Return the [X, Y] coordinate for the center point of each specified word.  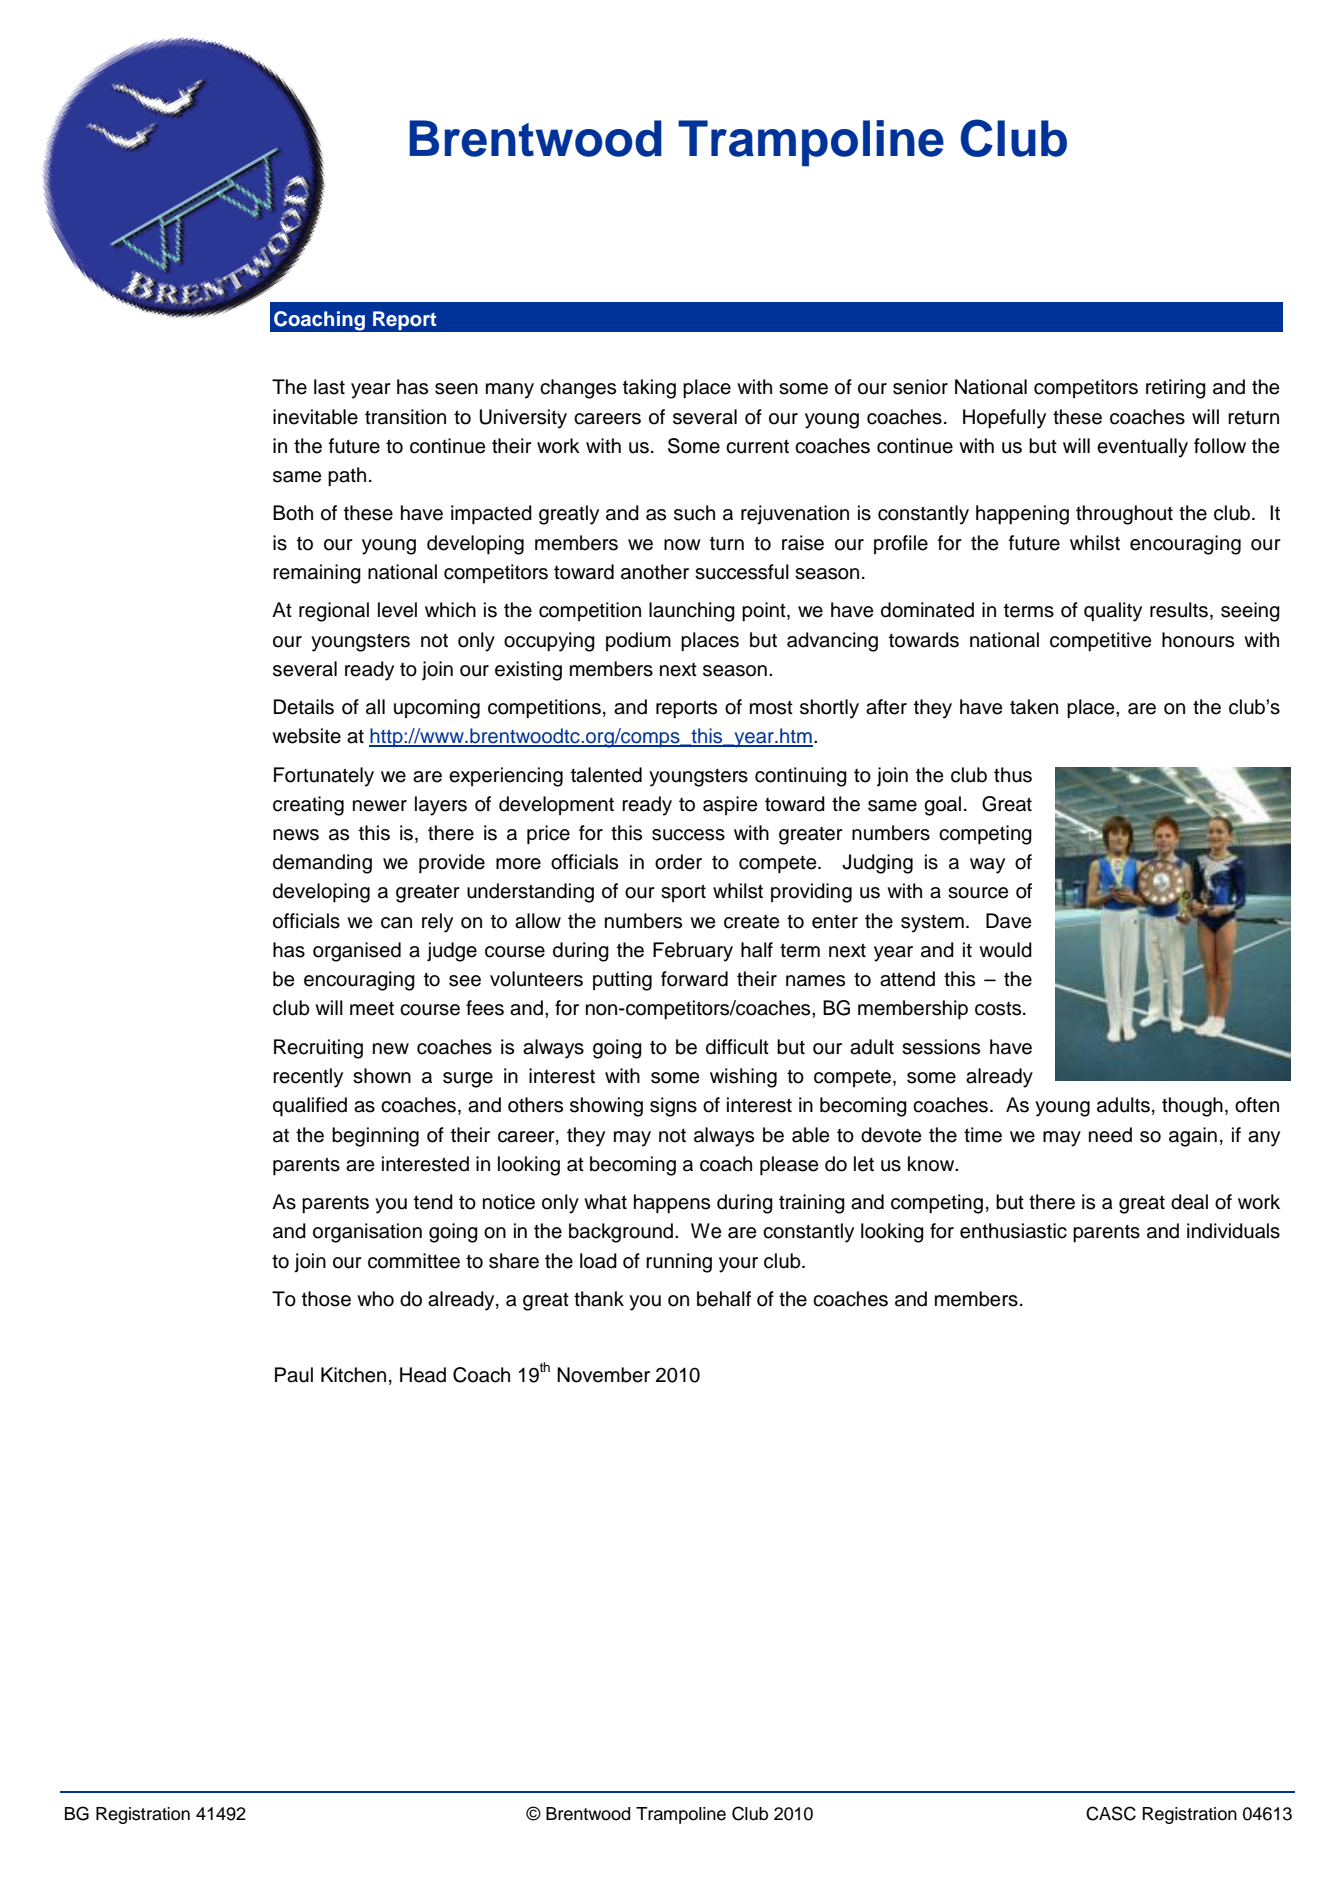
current [757, 447]
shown [382, 1076]
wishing [743, 1078]
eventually [1142, 448]
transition [405, 417]
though [1192, 1107]
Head [423, 1375]
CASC [1111, 1813]
